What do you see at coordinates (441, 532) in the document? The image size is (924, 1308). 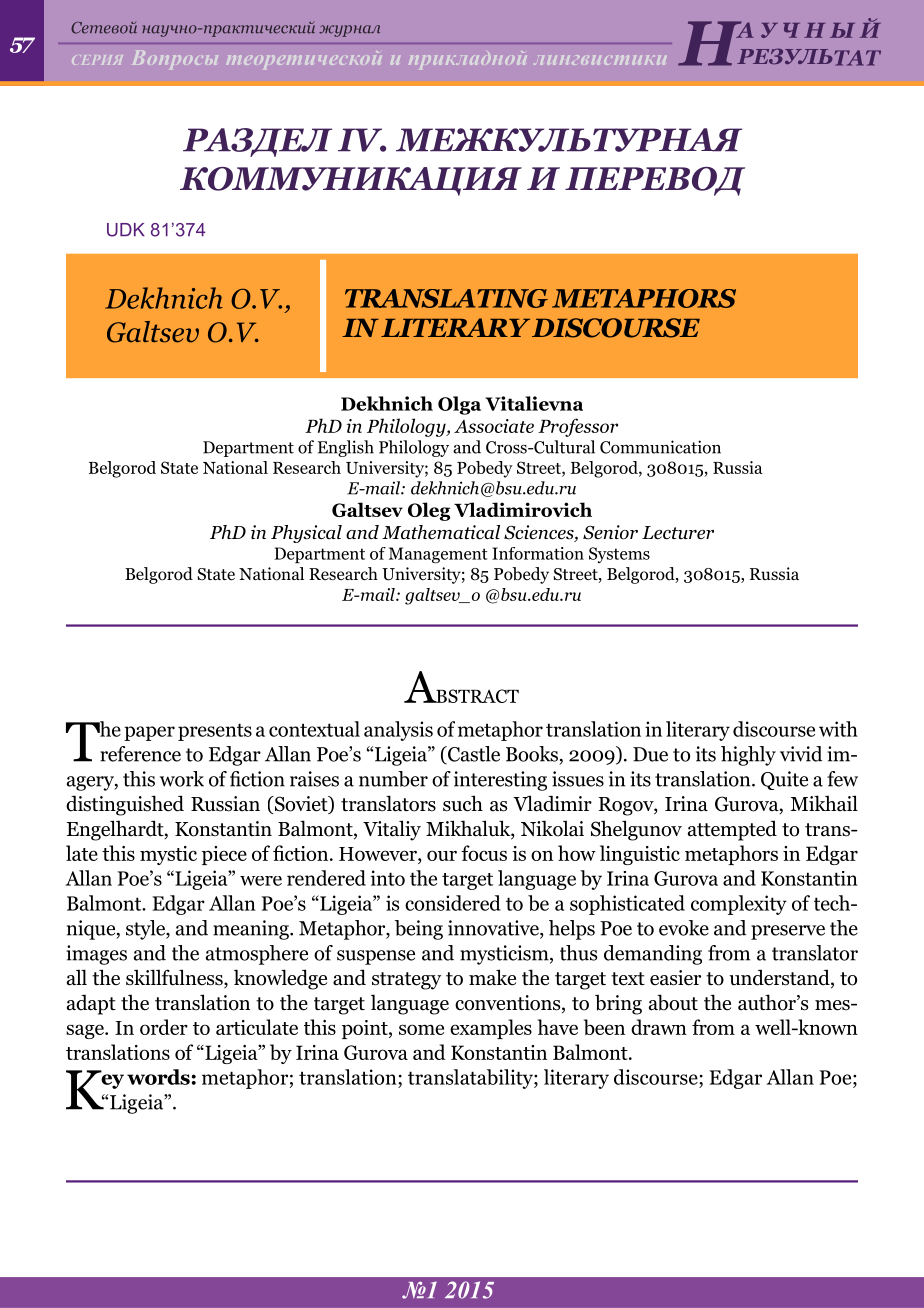 I see `Mathematical` at bounding box center [441, 532].
